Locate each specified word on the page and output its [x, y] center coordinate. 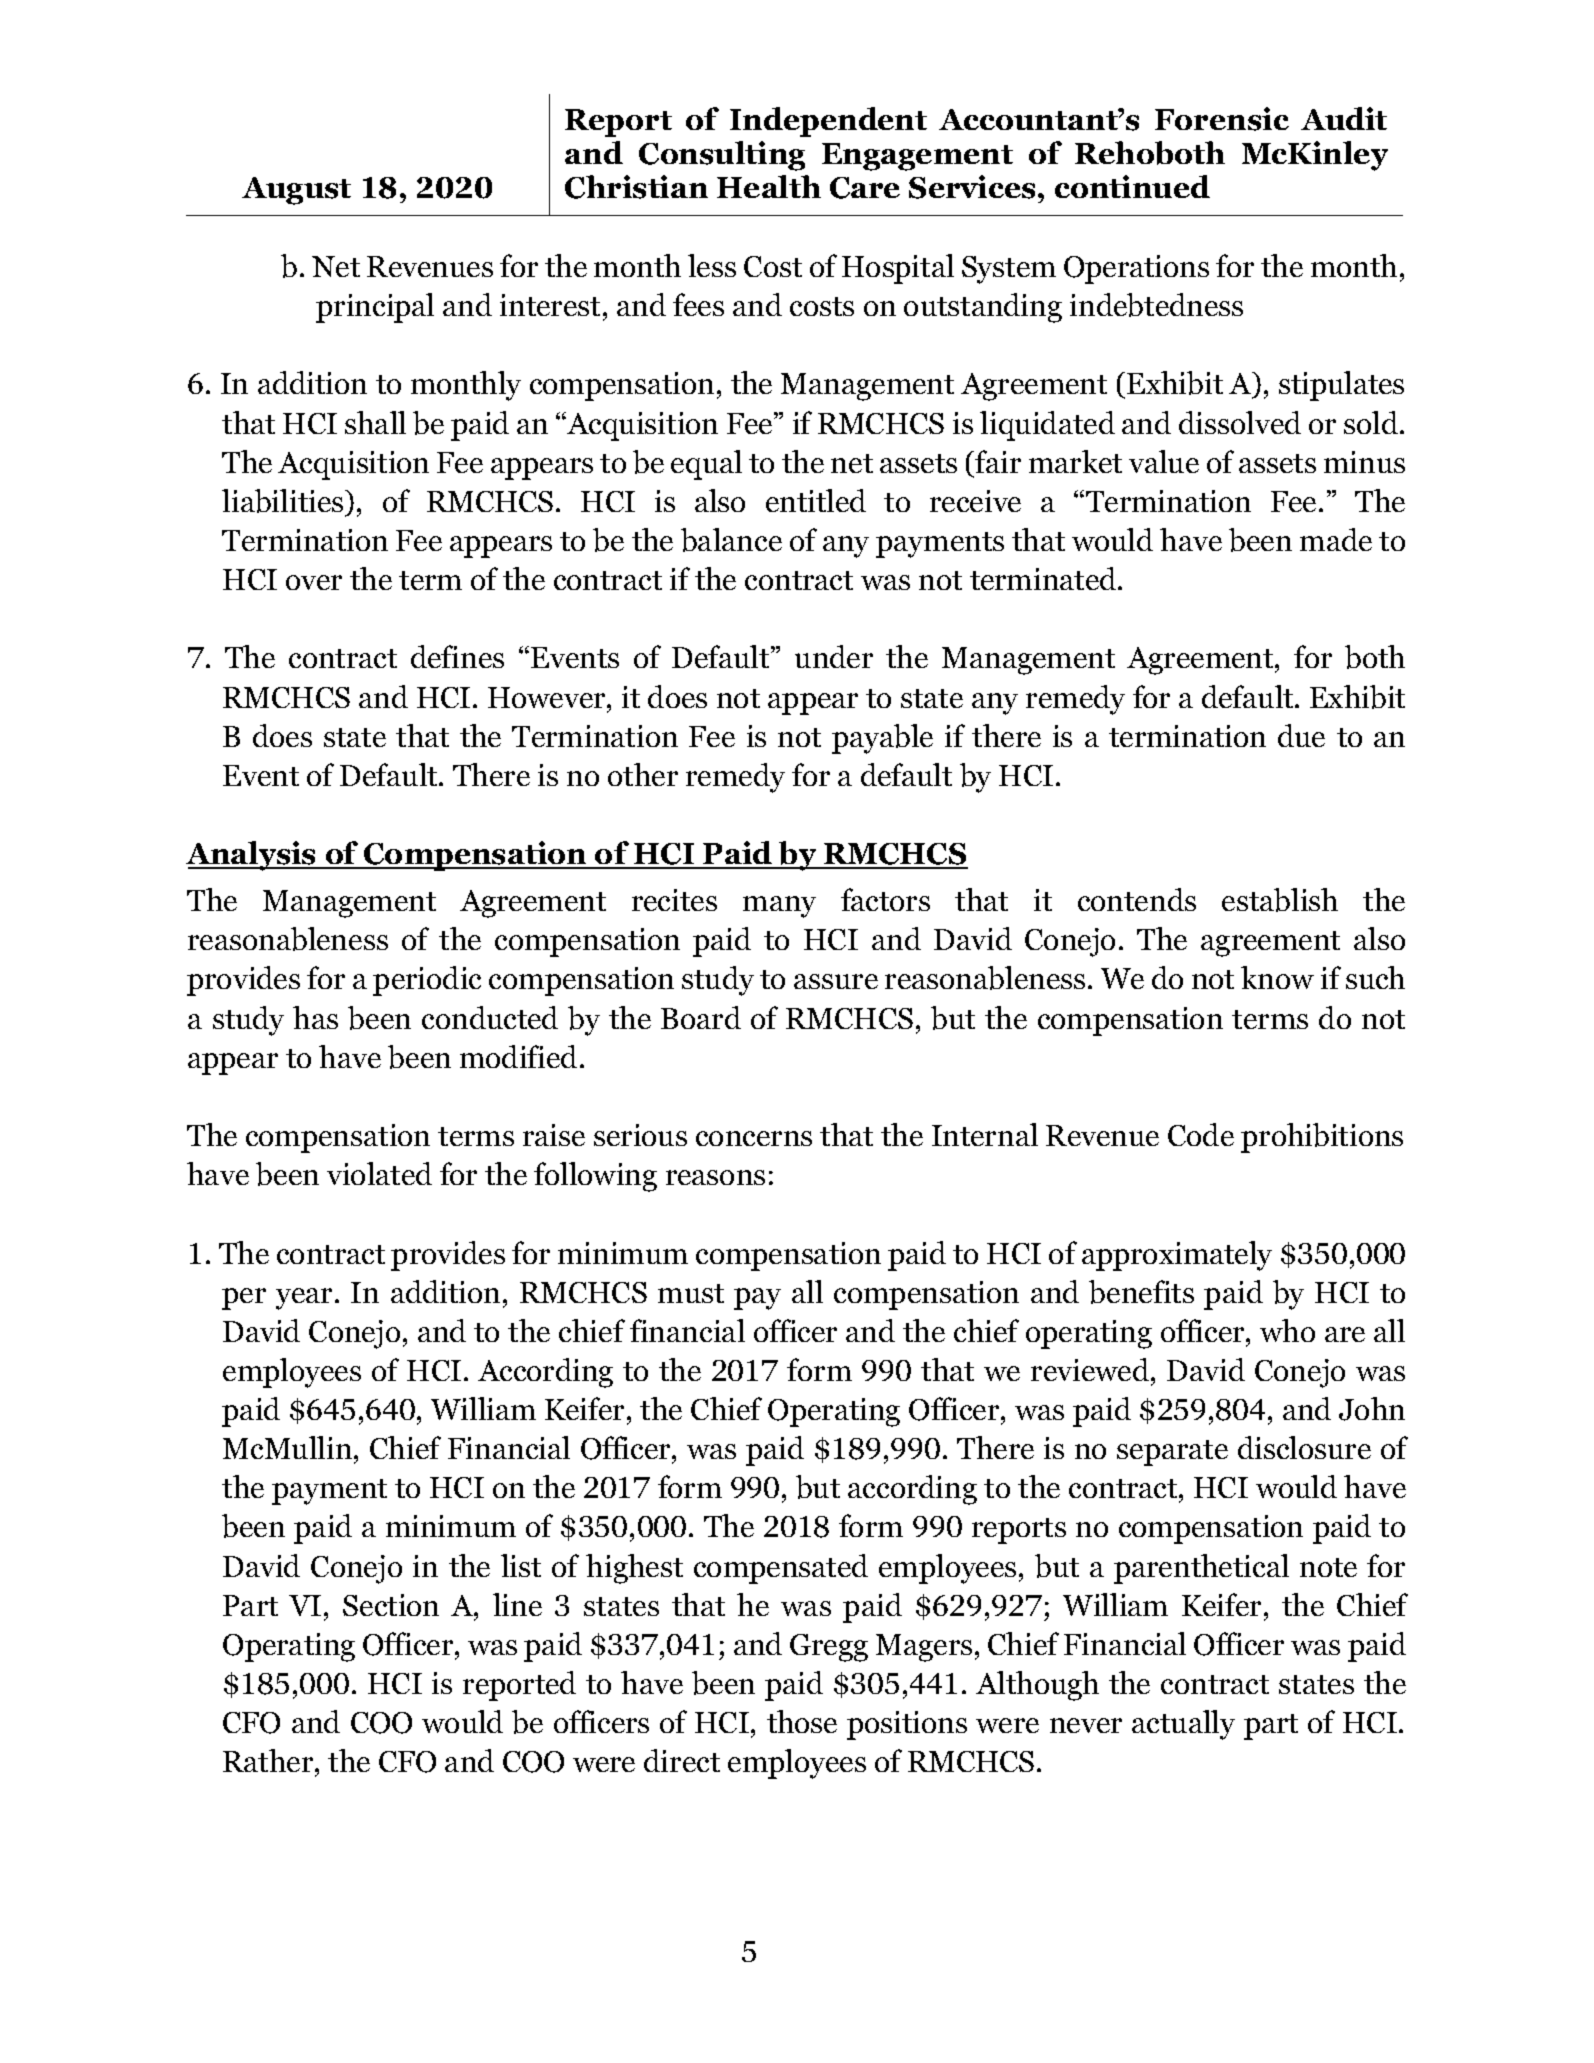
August [296, 191]
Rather [269, 1762]
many [779, 907]
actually [1183, 1725]
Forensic [1222, 119]
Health [769, 186]
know [1277, 977]
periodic [427, 981]
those [802, 1721]
